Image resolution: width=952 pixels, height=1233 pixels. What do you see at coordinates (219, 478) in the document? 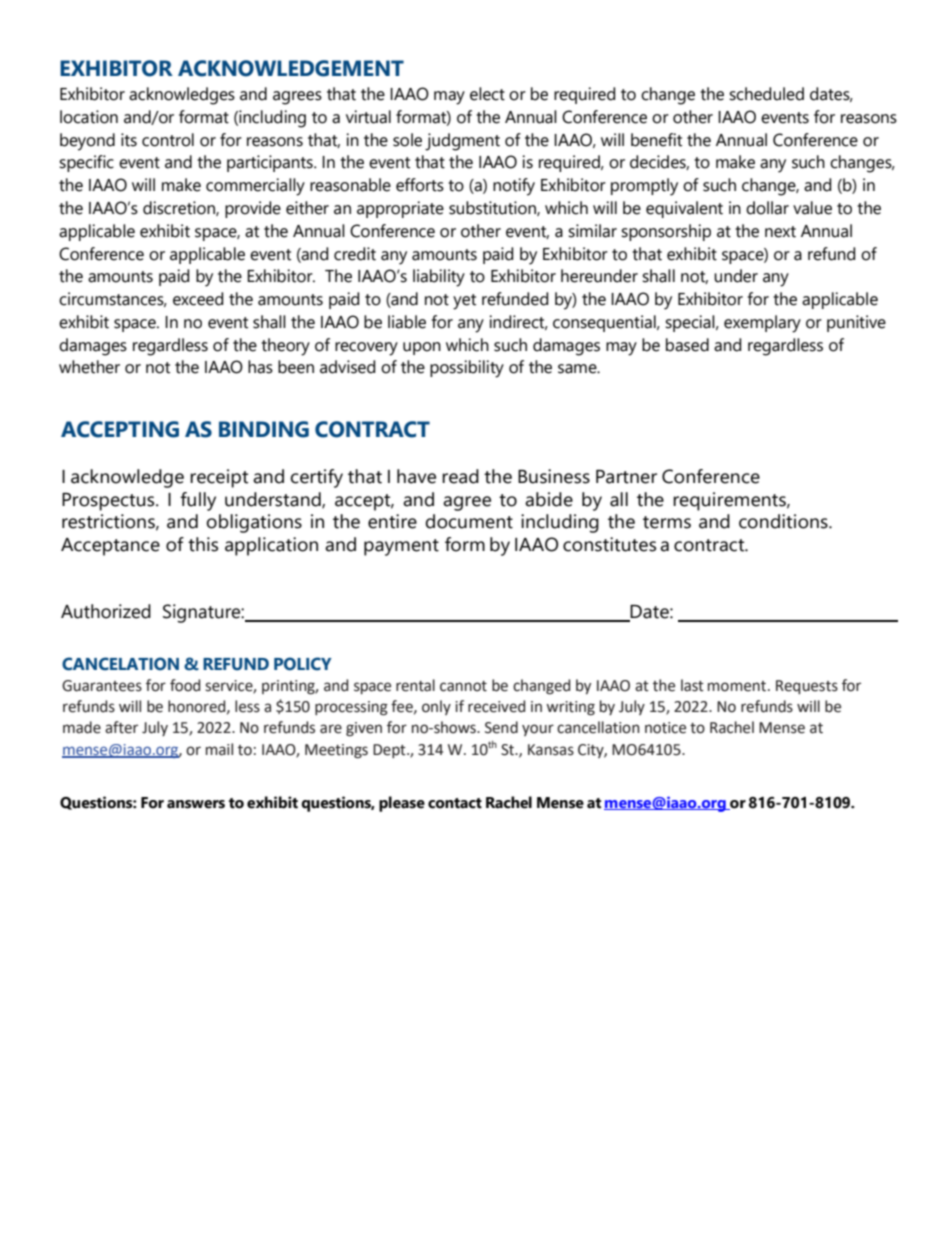
I see `receipt` at bounding box center [219, 478].
